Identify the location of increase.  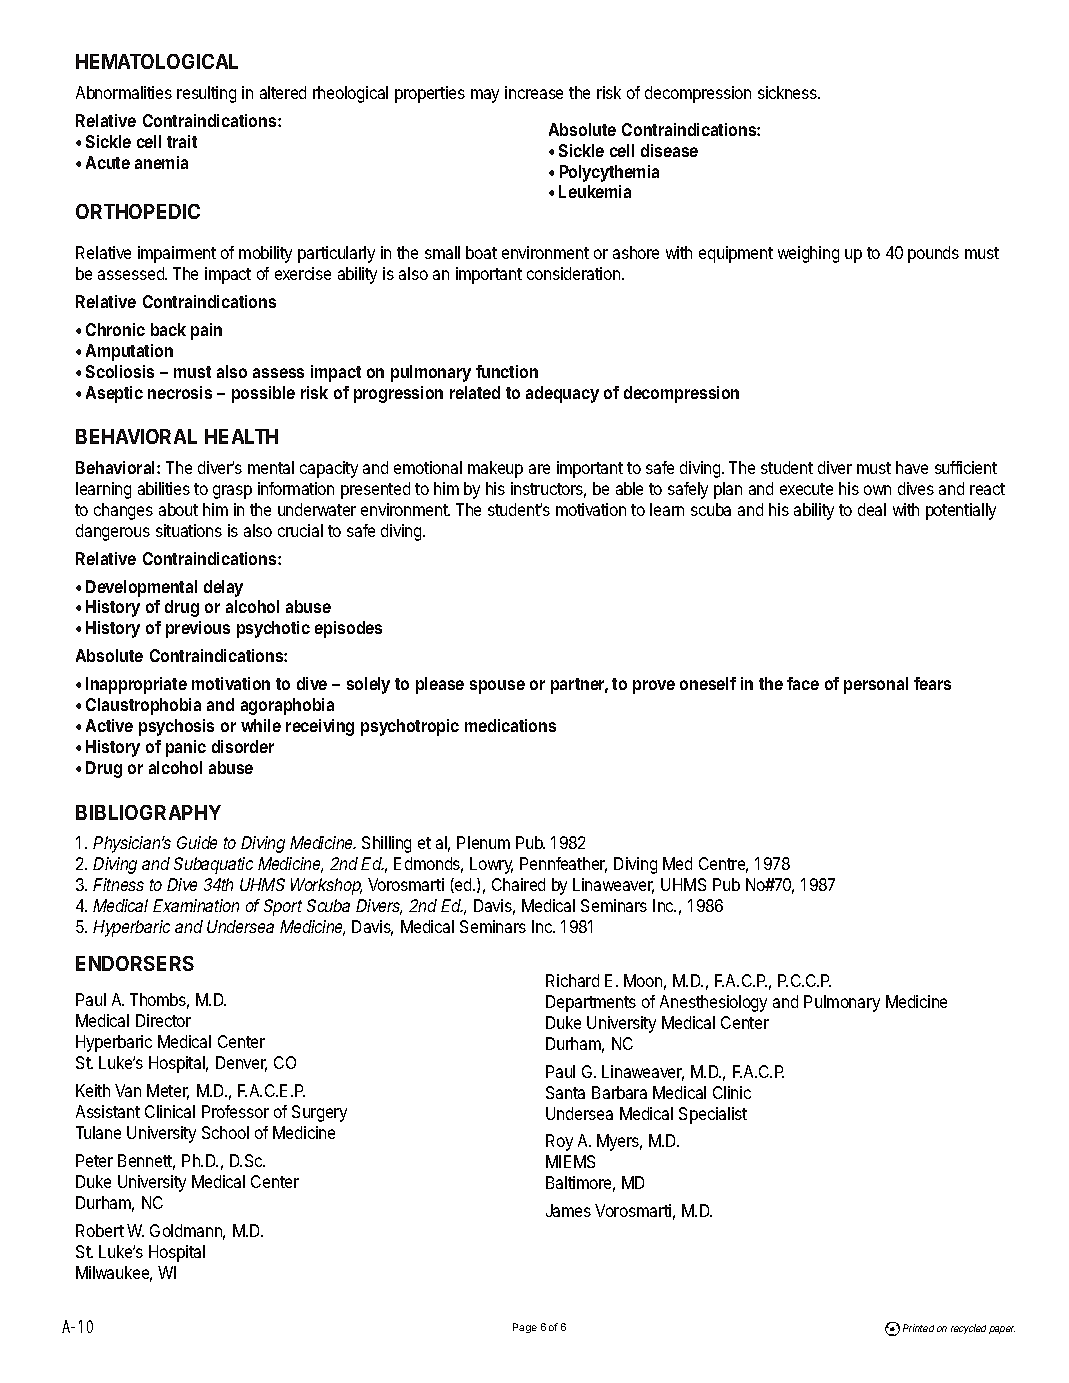
(534, 92).
